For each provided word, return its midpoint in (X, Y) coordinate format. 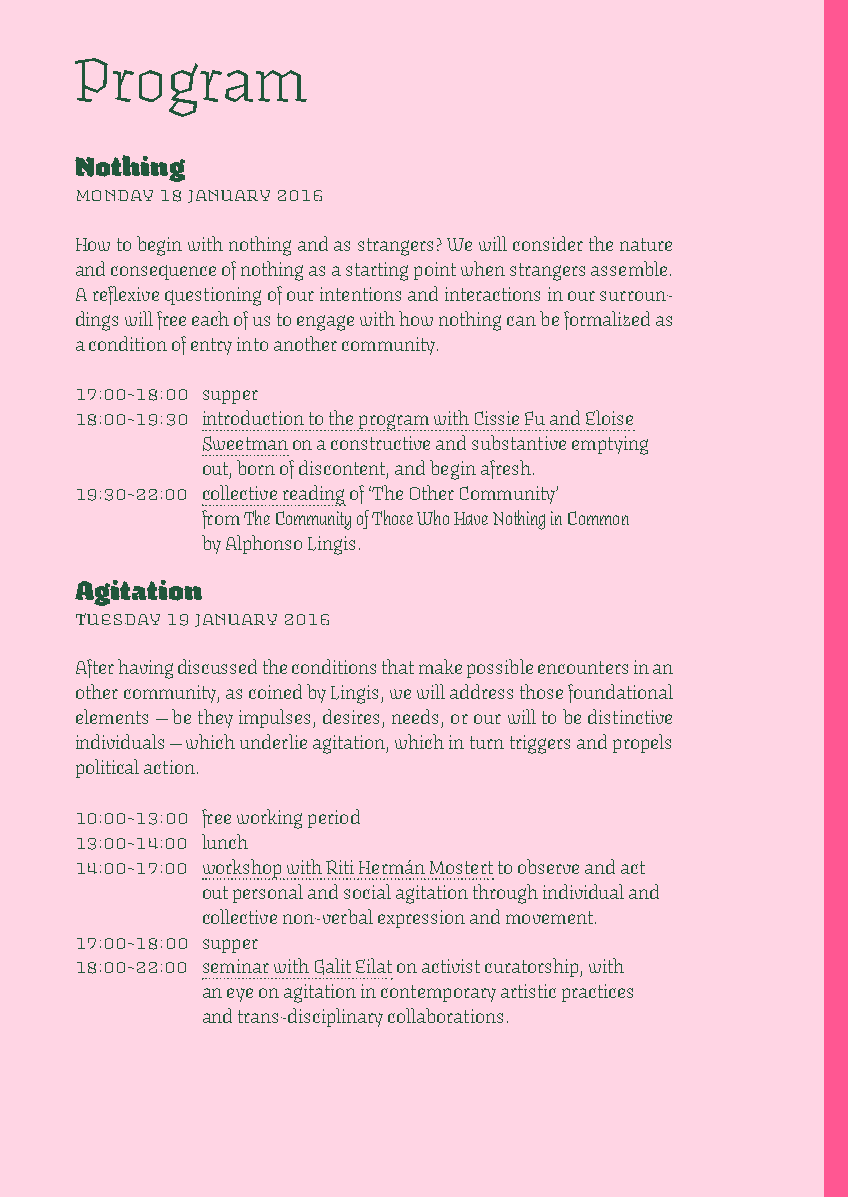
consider (548, 243)
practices (597, 993)
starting (377, 271)
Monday (115, 195)
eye (240, 995)
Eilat (374, 965)
